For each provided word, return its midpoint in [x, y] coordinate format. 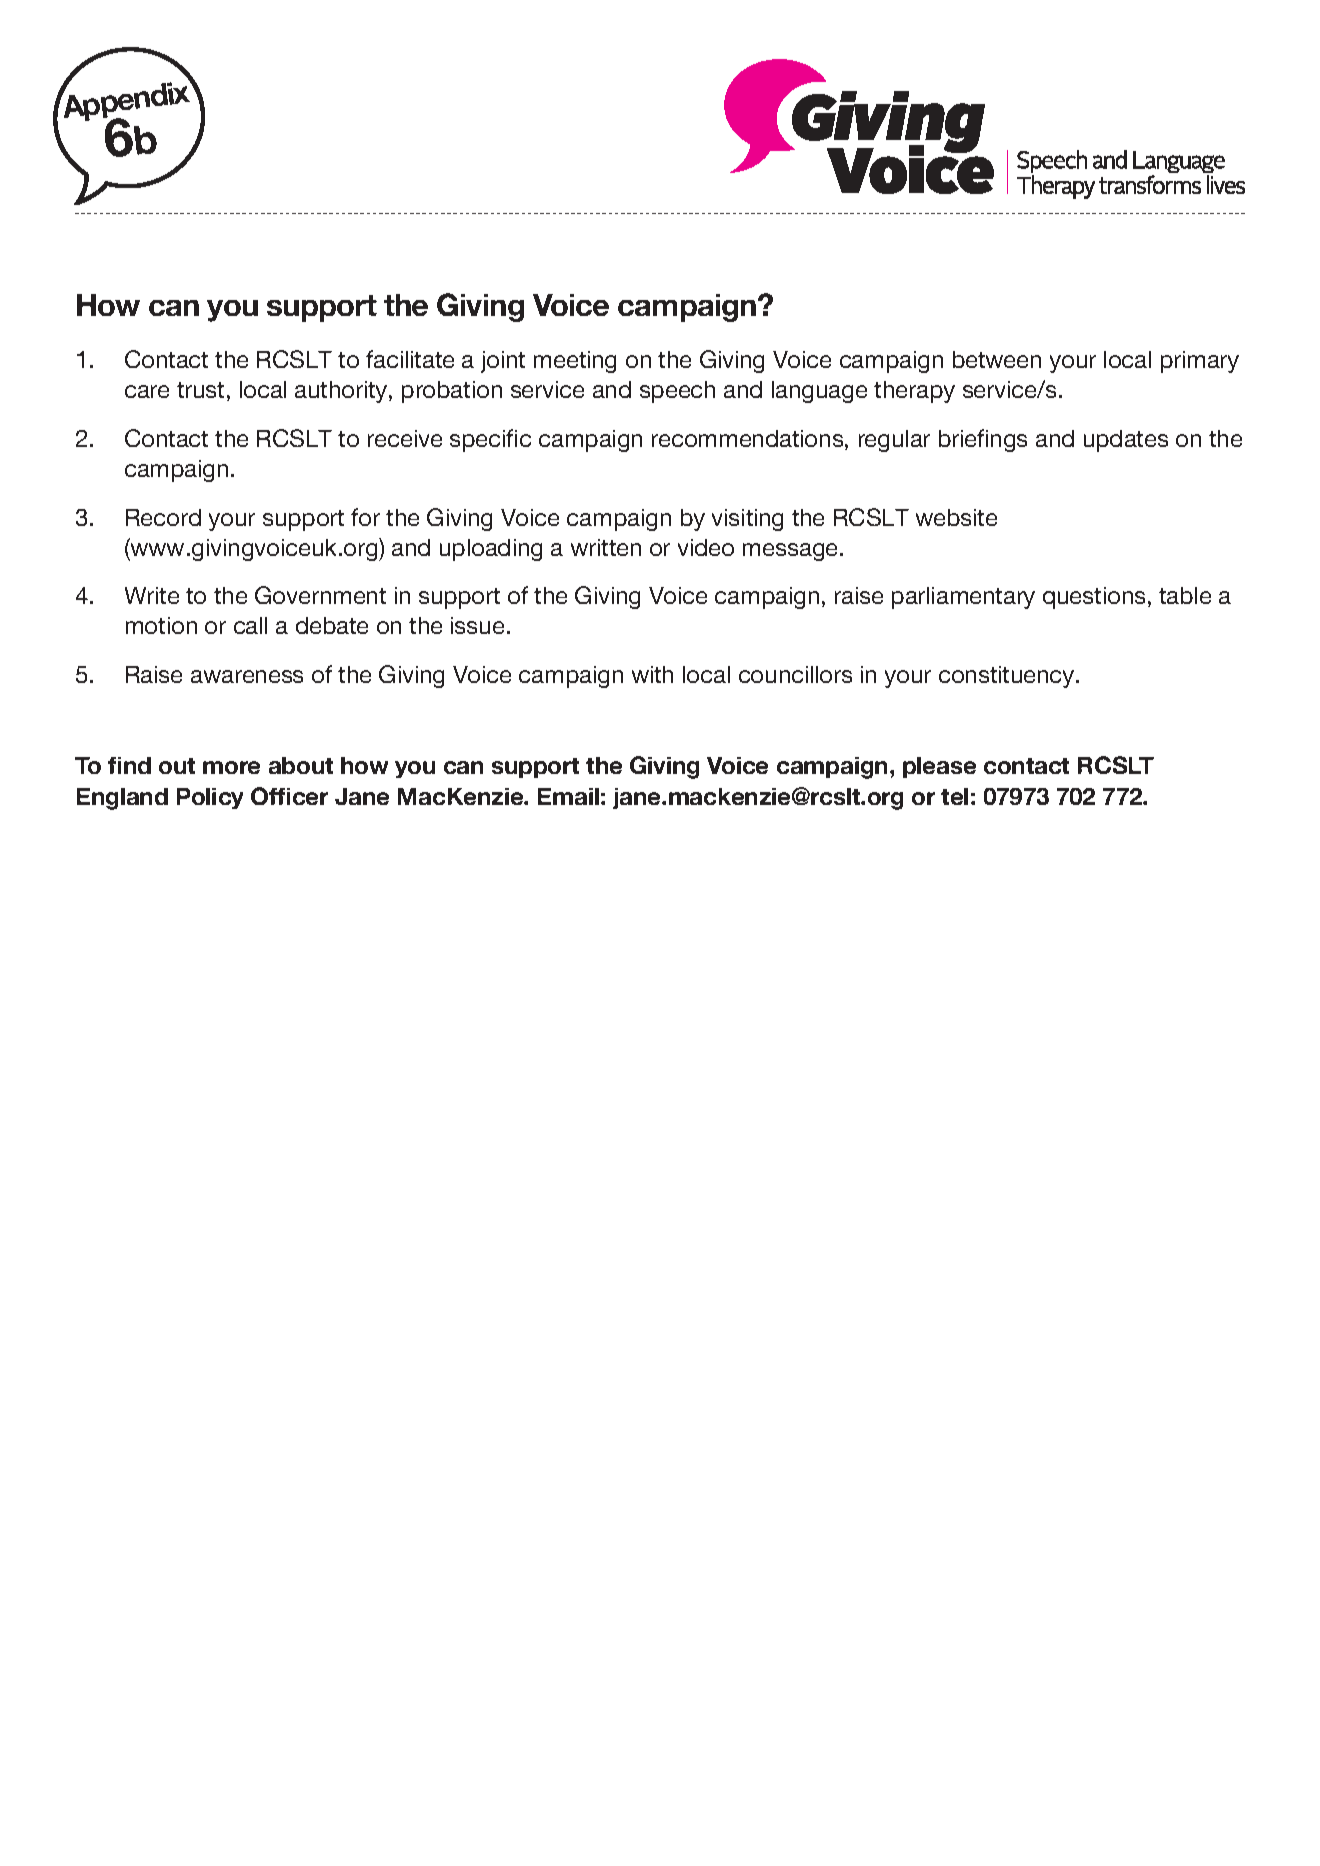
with [652, 674]
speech [677, 392]
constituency [1008, 677]
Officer [289, 796]
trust [200, 390]
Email [568, 796]
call [250, 625]
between [997, 359]
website [956, 517]
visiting [747, 520]
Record [163, 517]
